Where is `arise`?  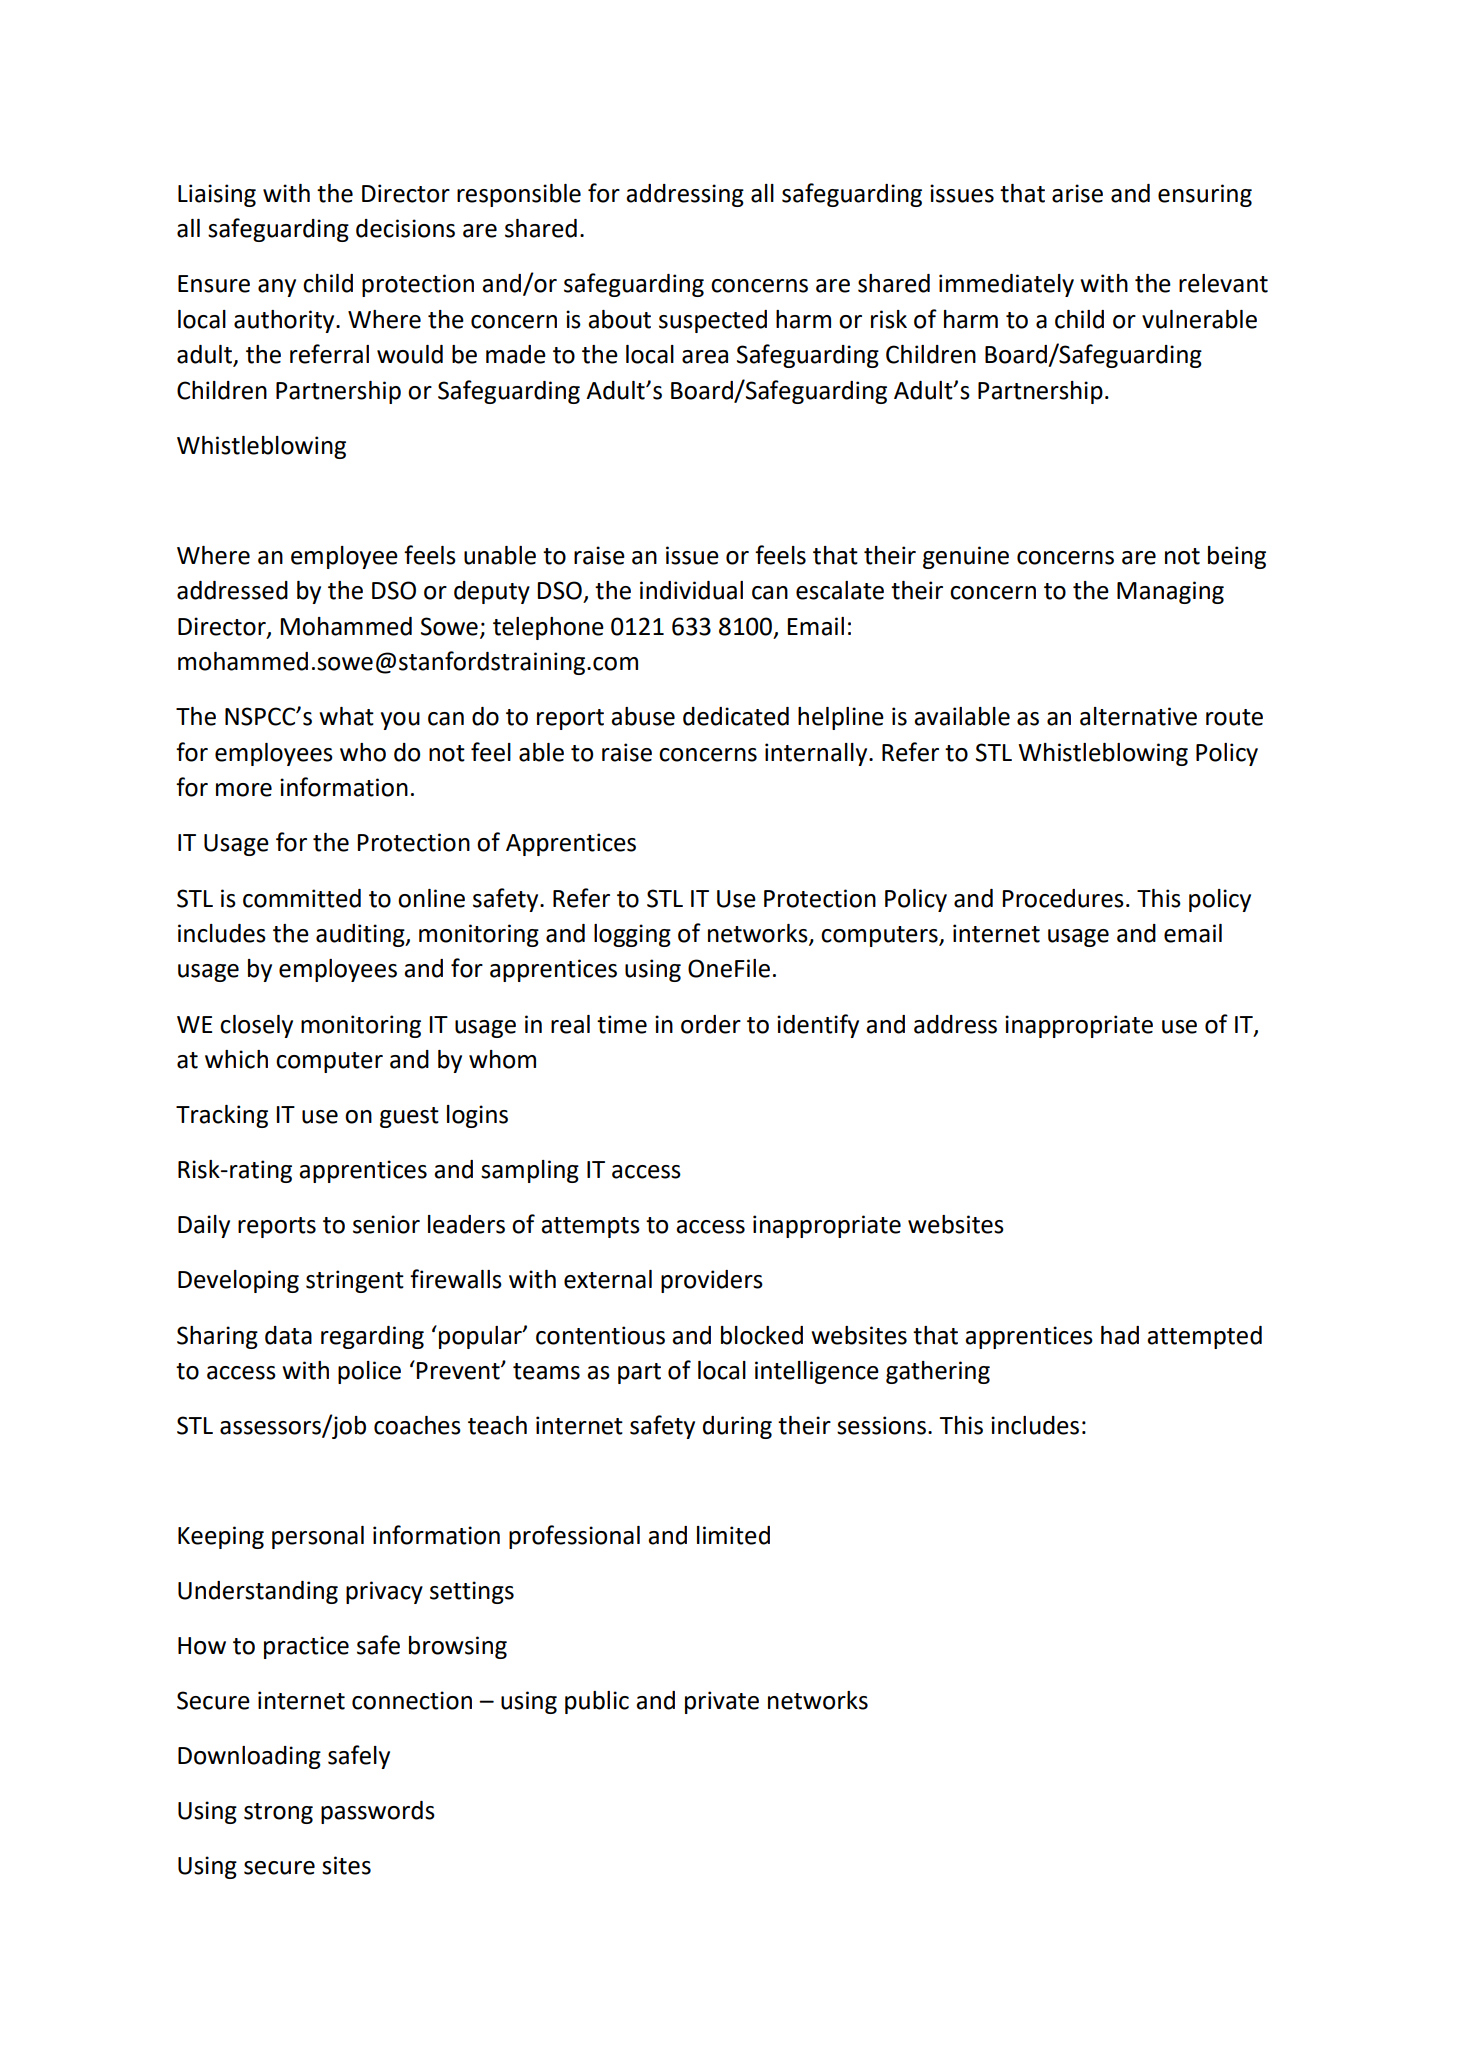 arise is located at coordinates (1077, 193).
